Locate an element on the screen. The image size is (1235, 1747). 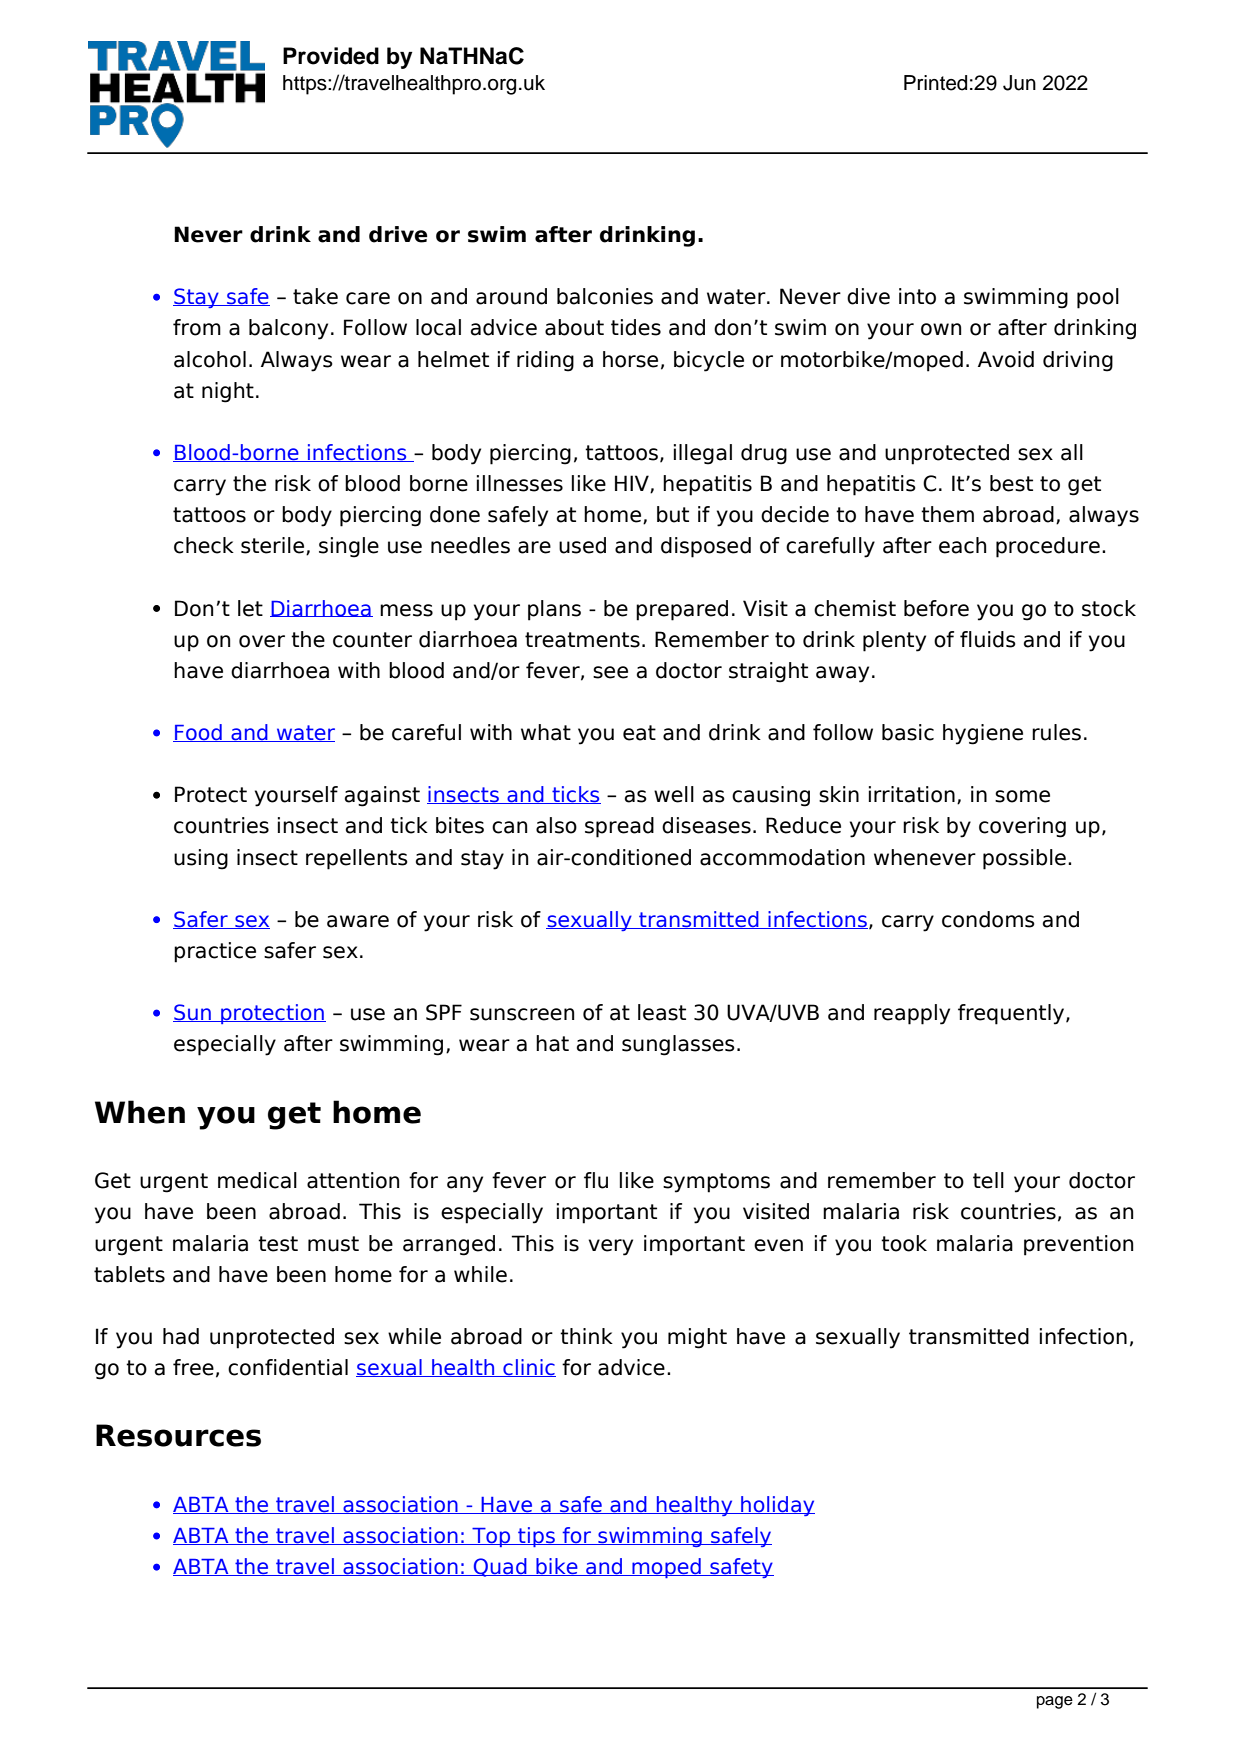
Jun is located at coordinates (1019, 83).
